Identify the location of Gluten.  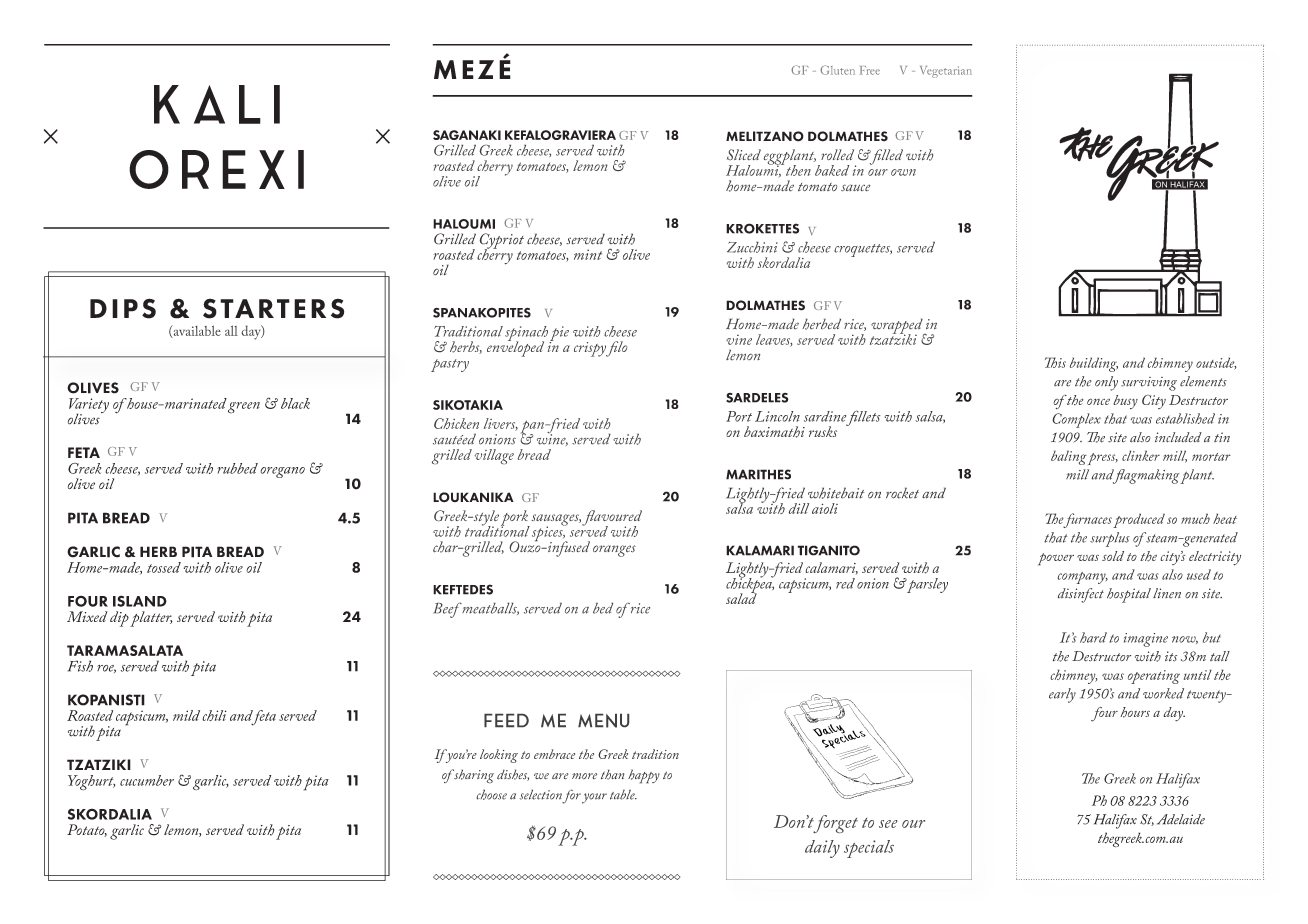
(837, 70).
